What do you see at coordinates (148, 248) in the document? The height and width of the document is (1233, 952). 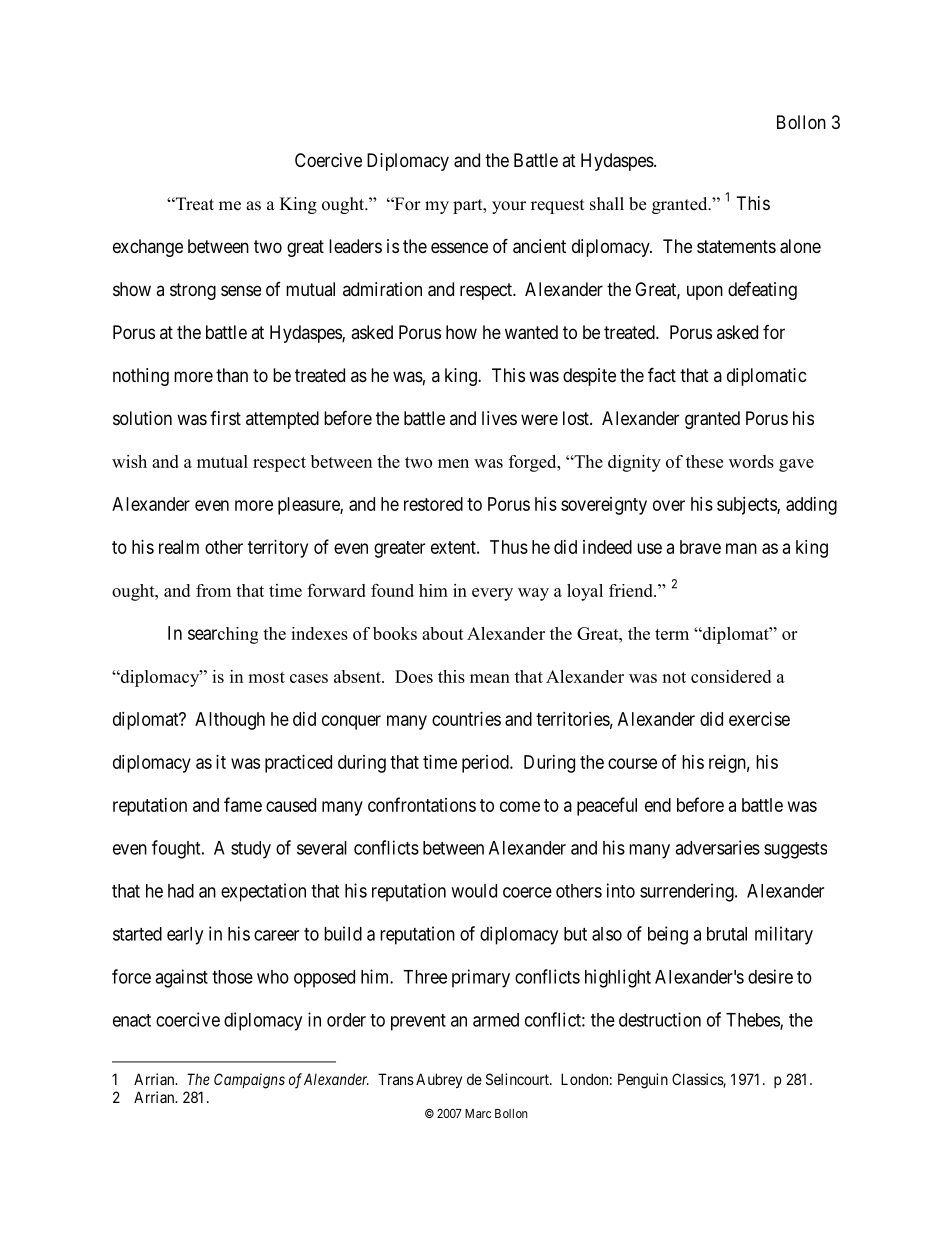 I see `exchange` at bounding box center [148, 248].
